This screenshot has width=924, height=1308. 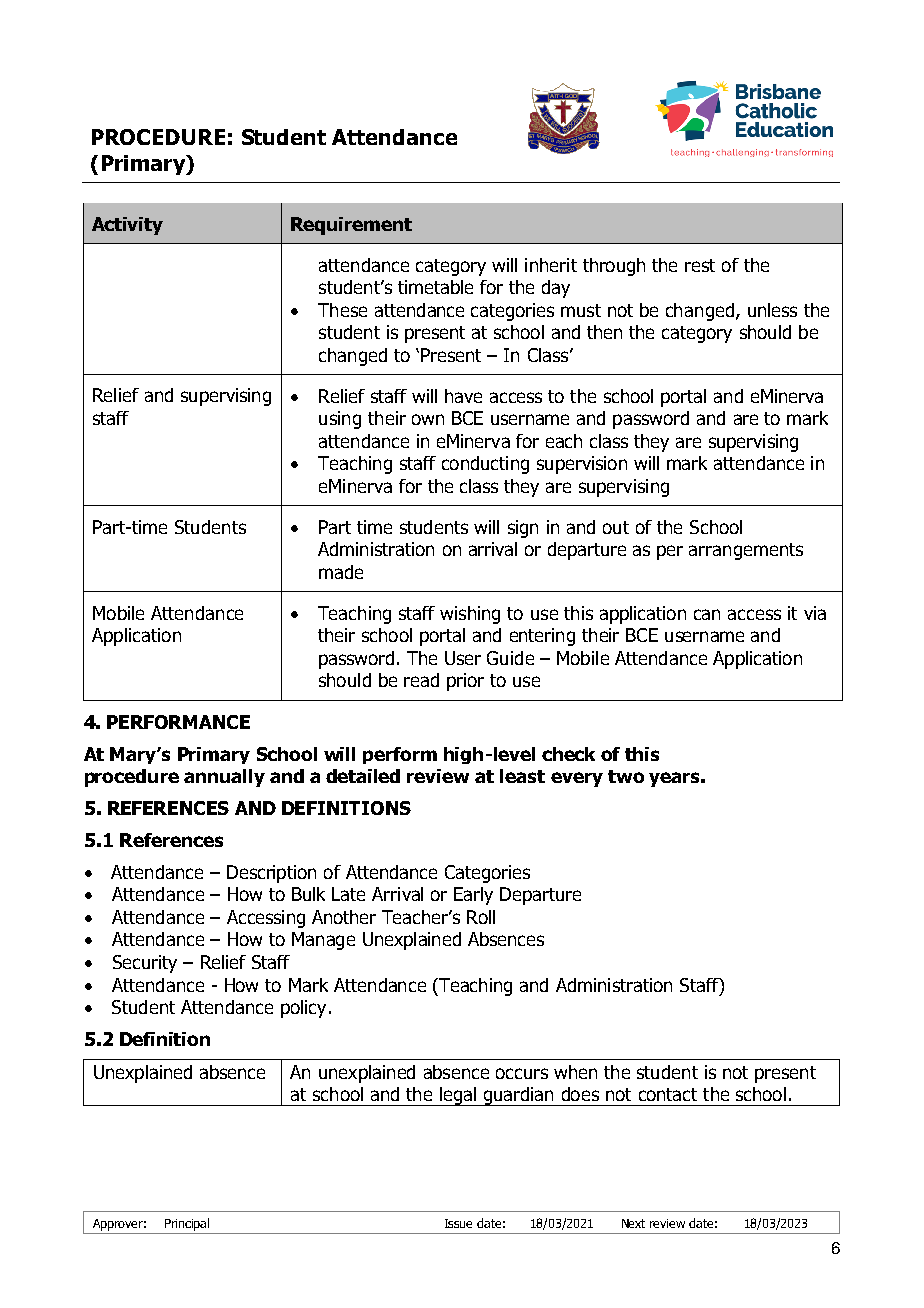 What do you see at coordinates (271, 874) in the screenshot?
I see `Description` at bounding box center [271, 874].
